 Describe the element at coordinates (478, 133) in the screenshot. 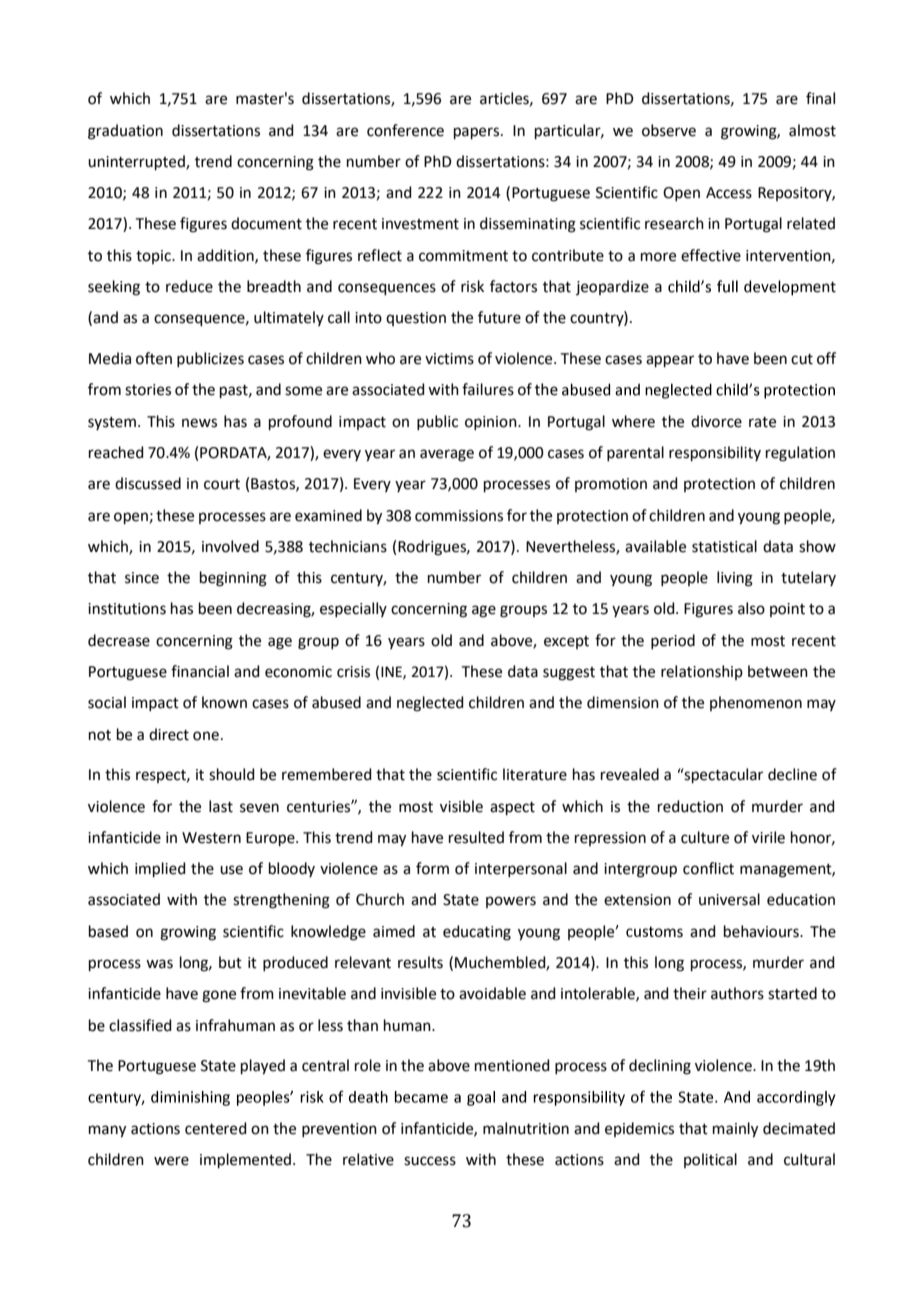

I see `papers` at that location.
